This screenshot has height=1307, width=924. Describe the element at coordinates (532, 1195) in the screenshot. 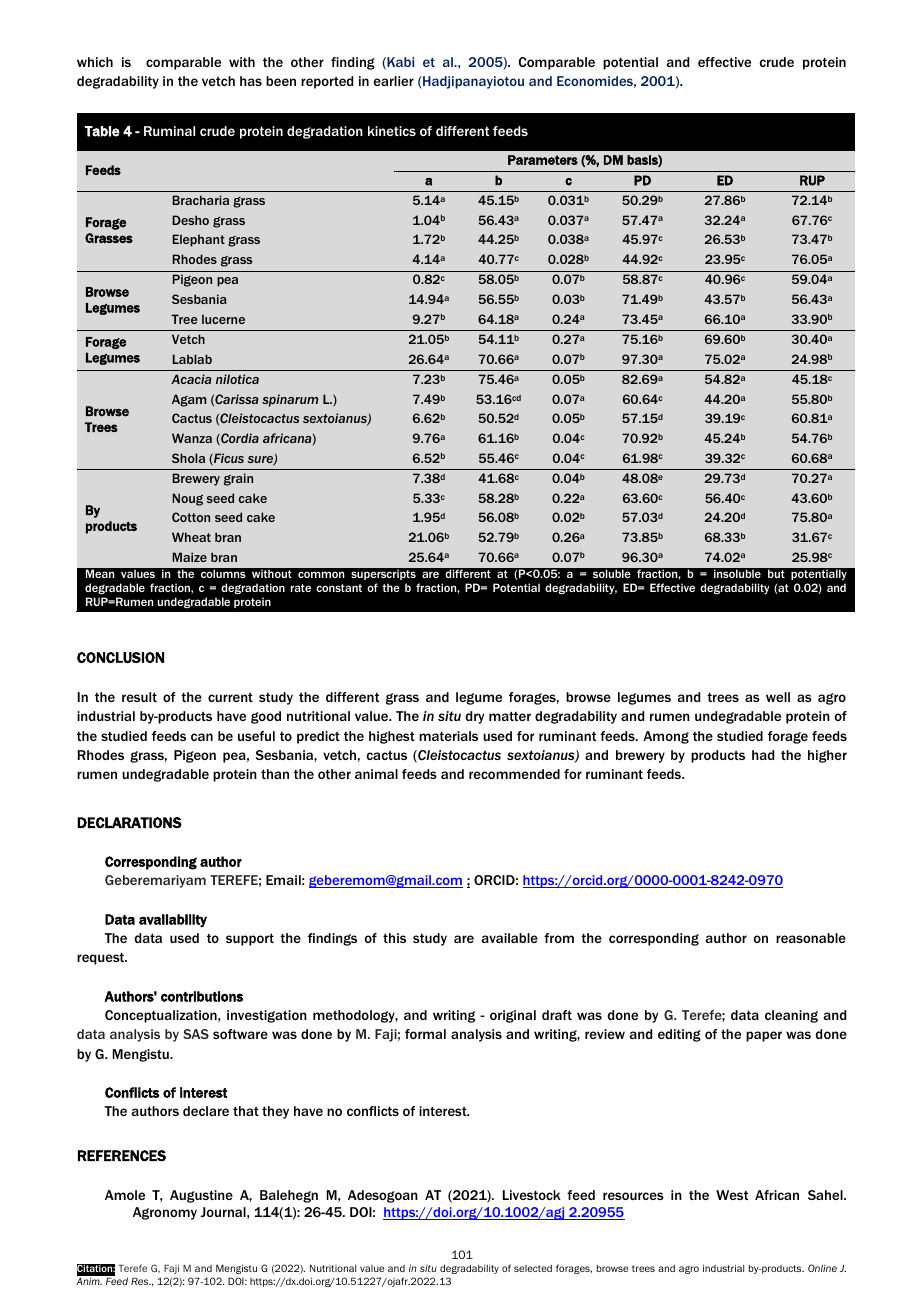

I see `Livestock` at that location.
